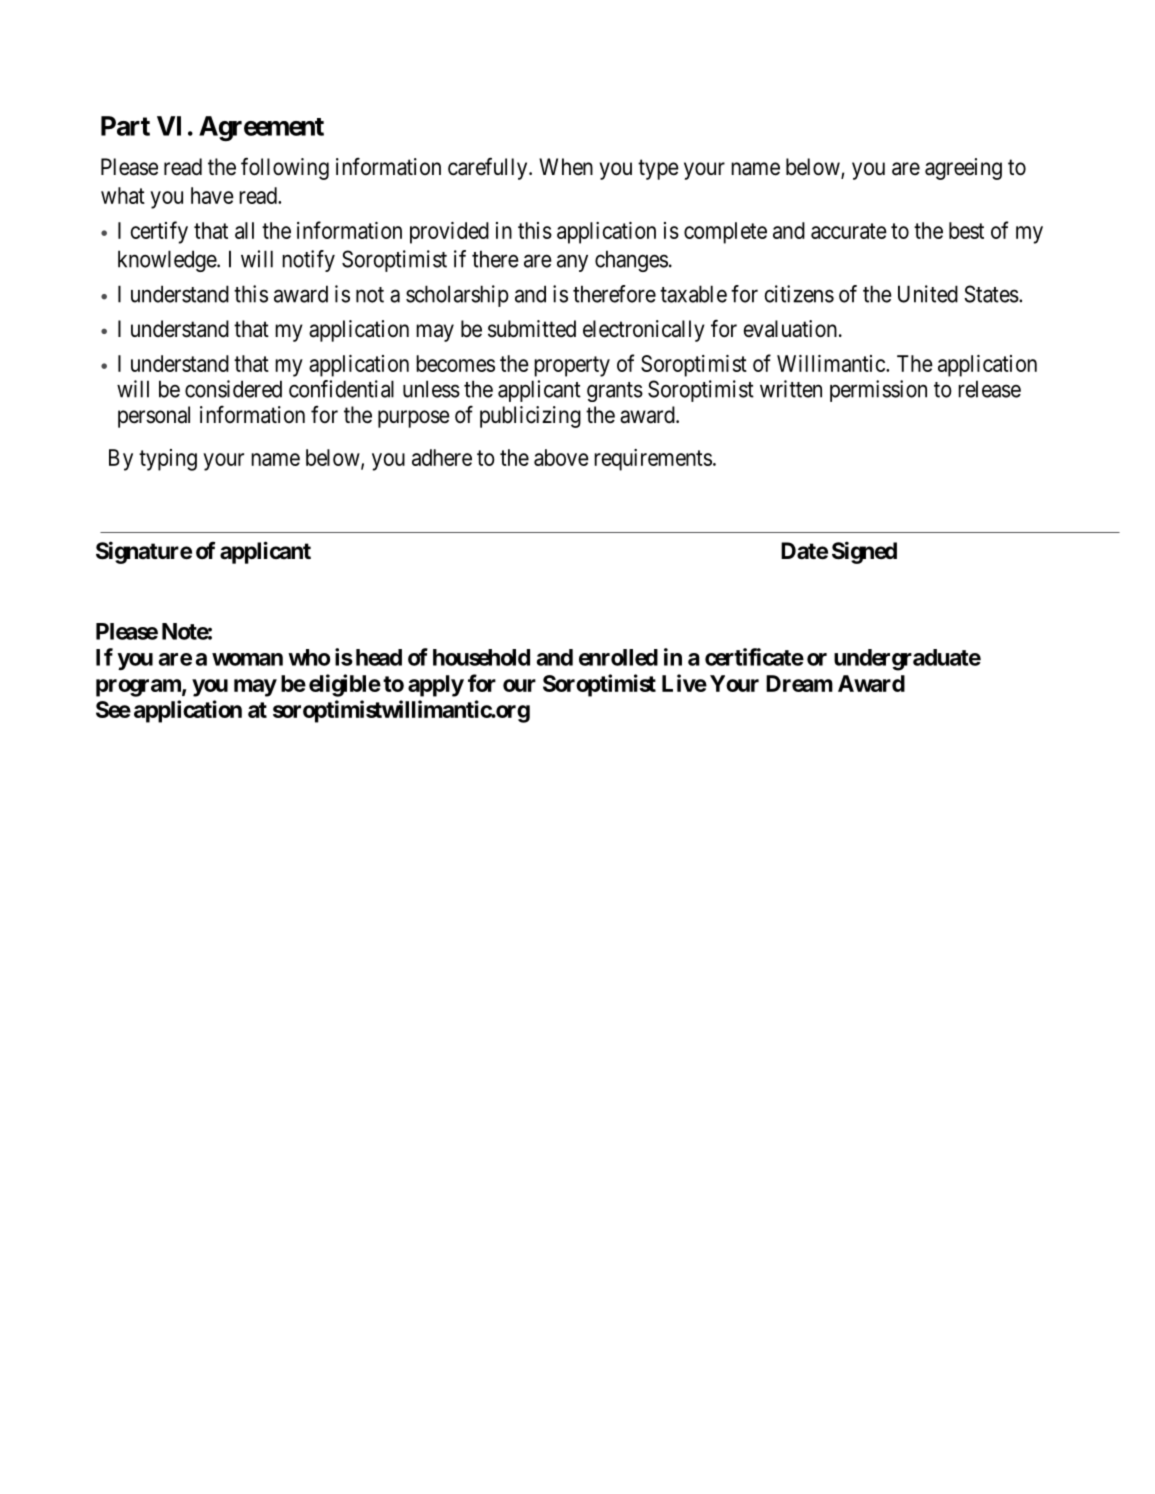 The image size is (1155, 1494). I want to click on any, so click(572, 263).
